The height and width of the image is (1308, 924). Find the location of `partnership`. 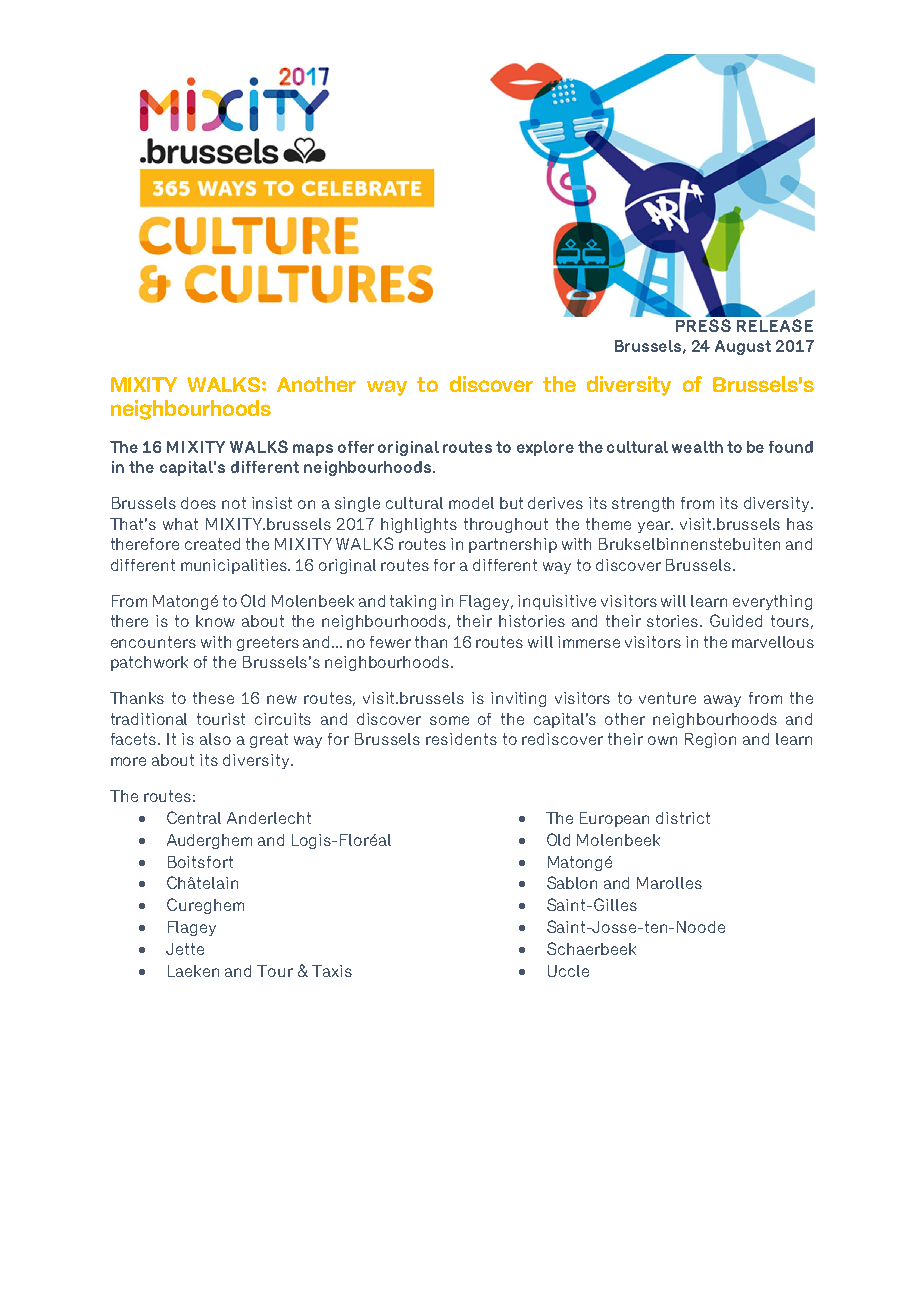

partnership is located at coordinates (513, 545).
